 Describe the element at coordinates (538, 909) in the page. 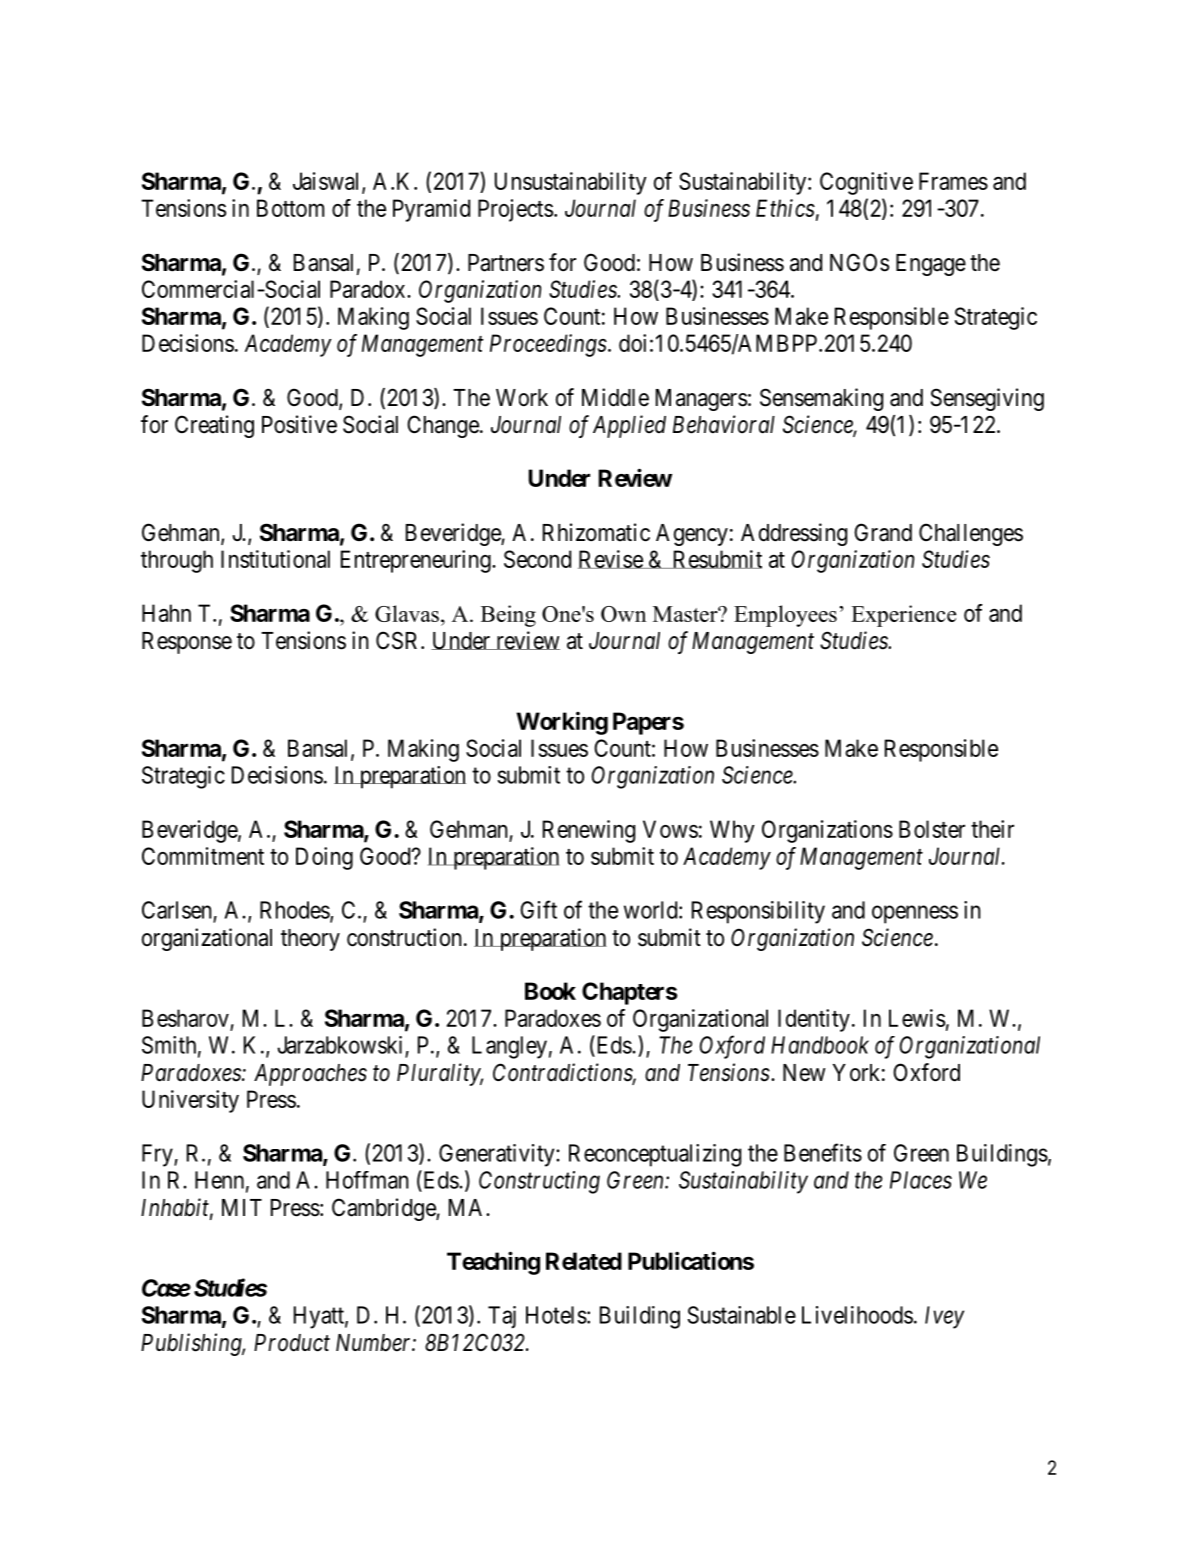

I see `Gift` at that location.
